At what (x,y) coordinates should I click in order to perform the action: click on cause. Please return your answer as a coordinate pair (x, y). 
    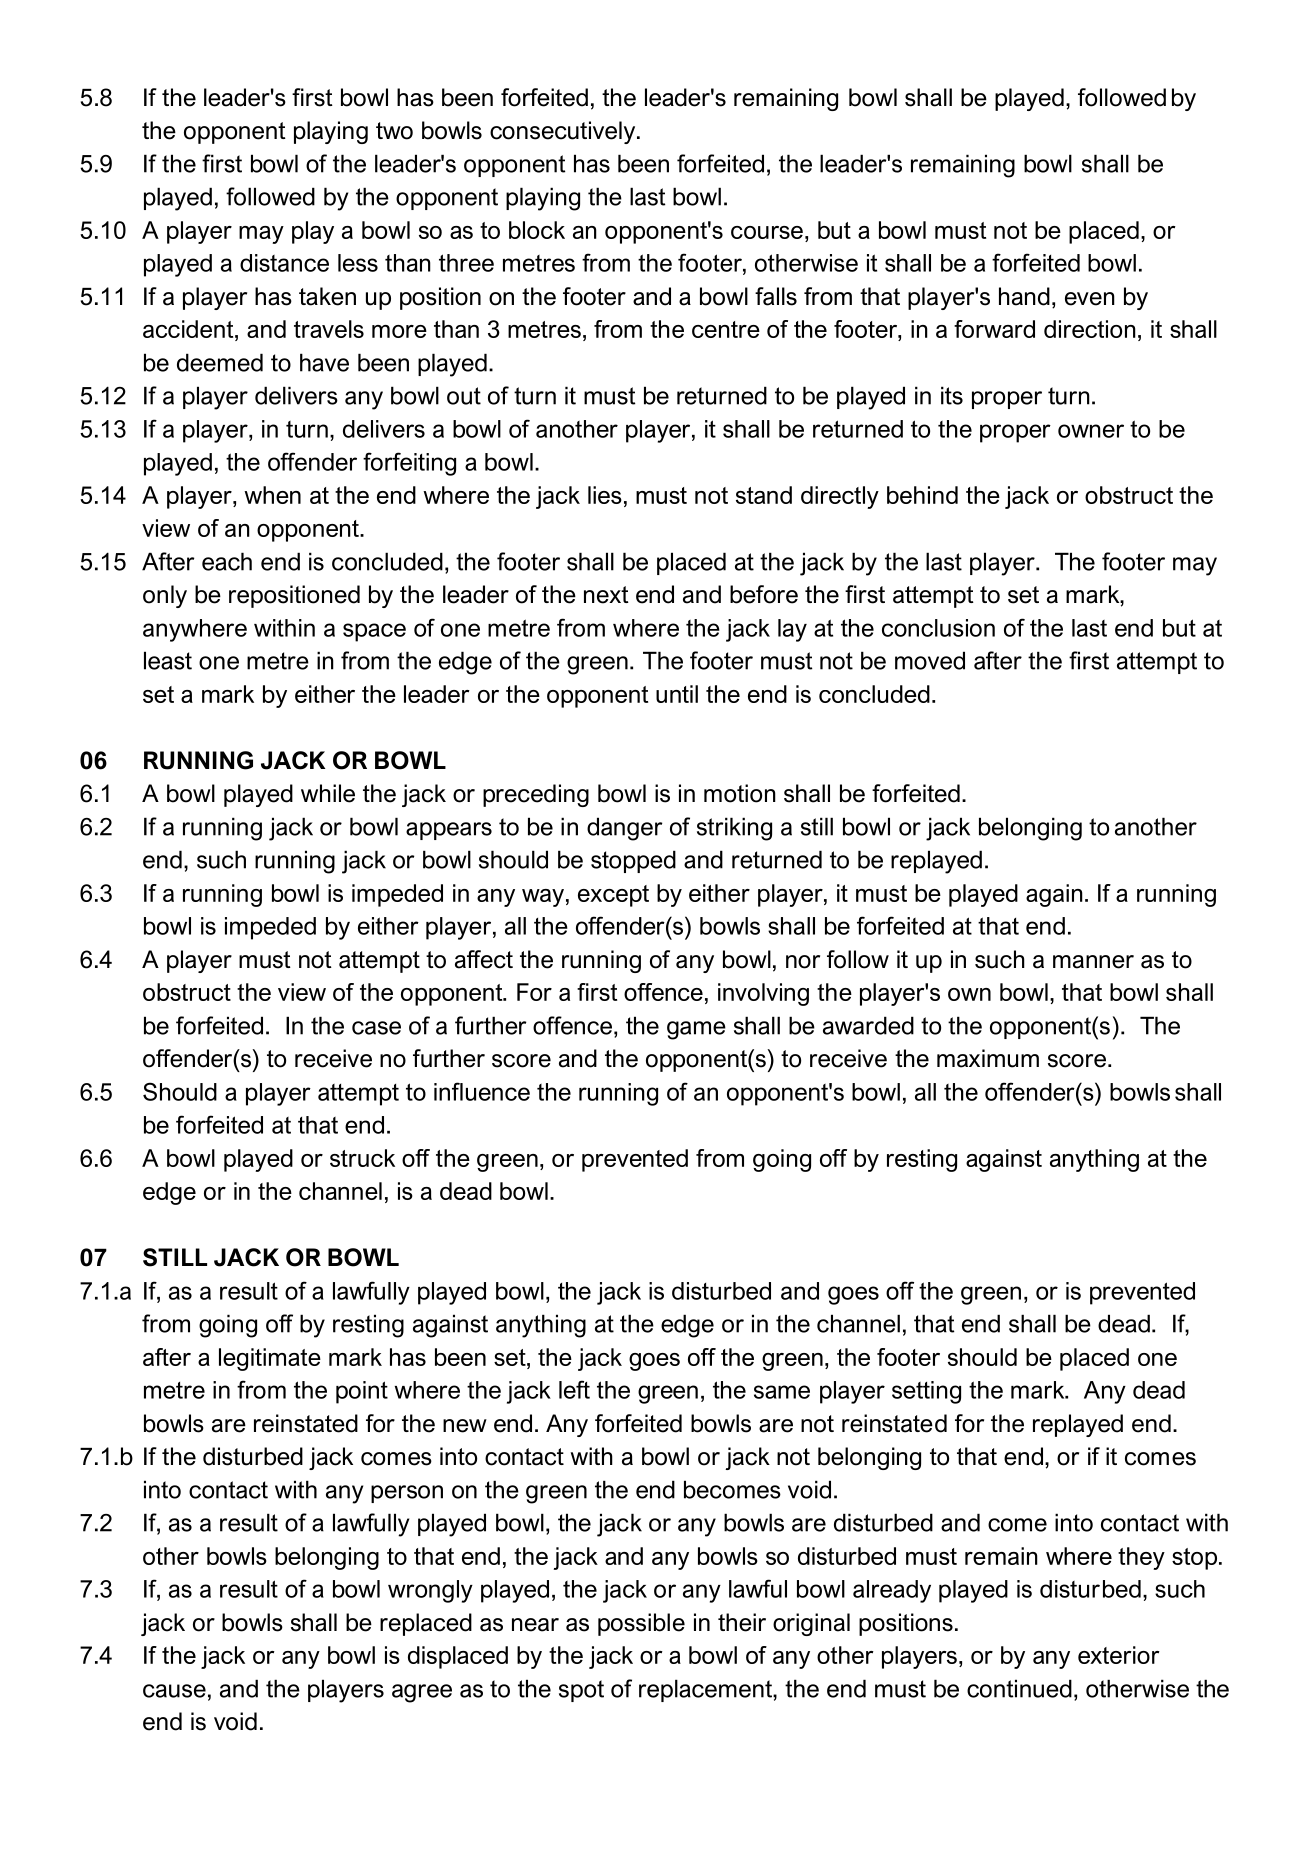
    Looking at the image, I should click on (174, 1691).
